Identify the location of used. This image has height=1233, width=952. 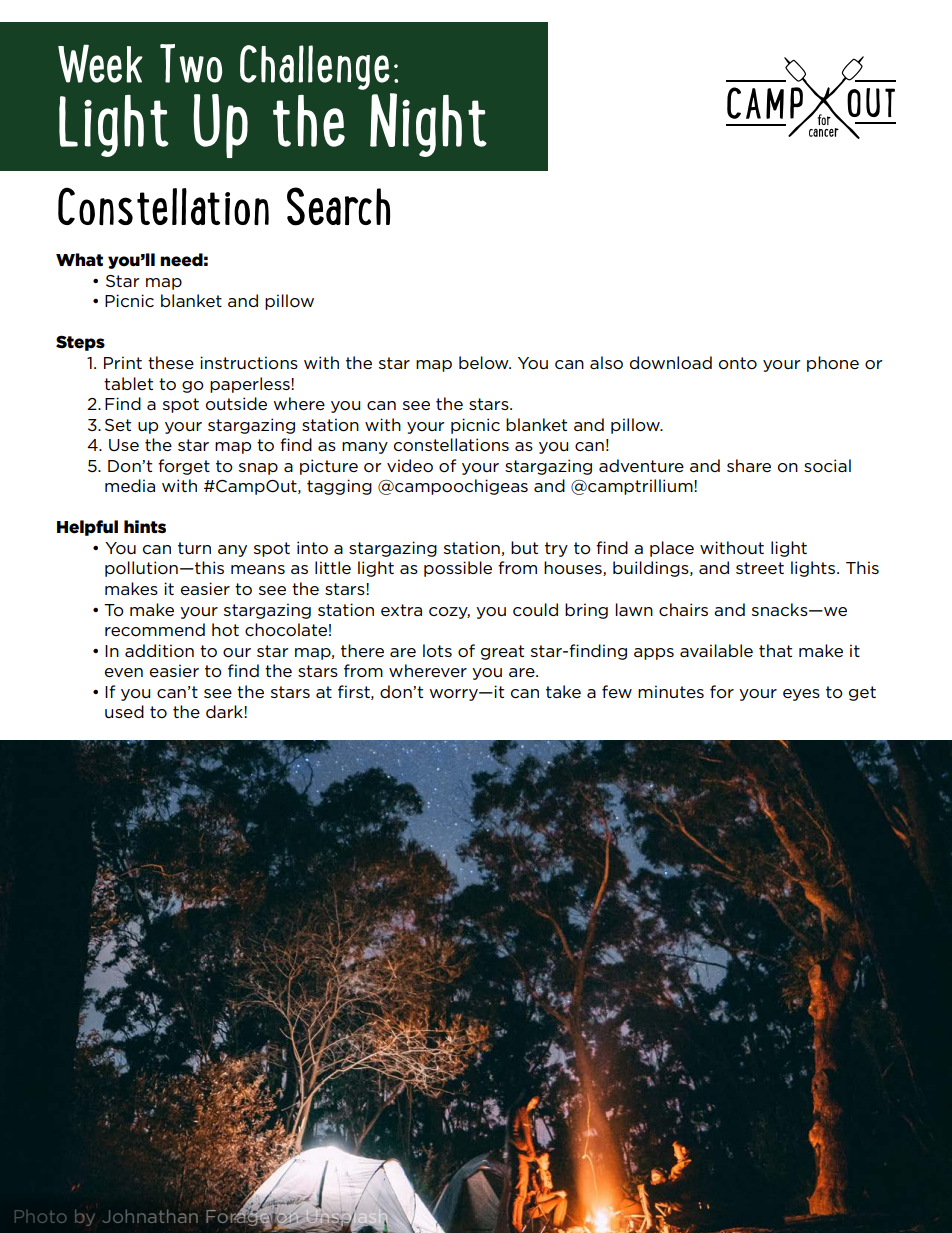
(124, 711).
